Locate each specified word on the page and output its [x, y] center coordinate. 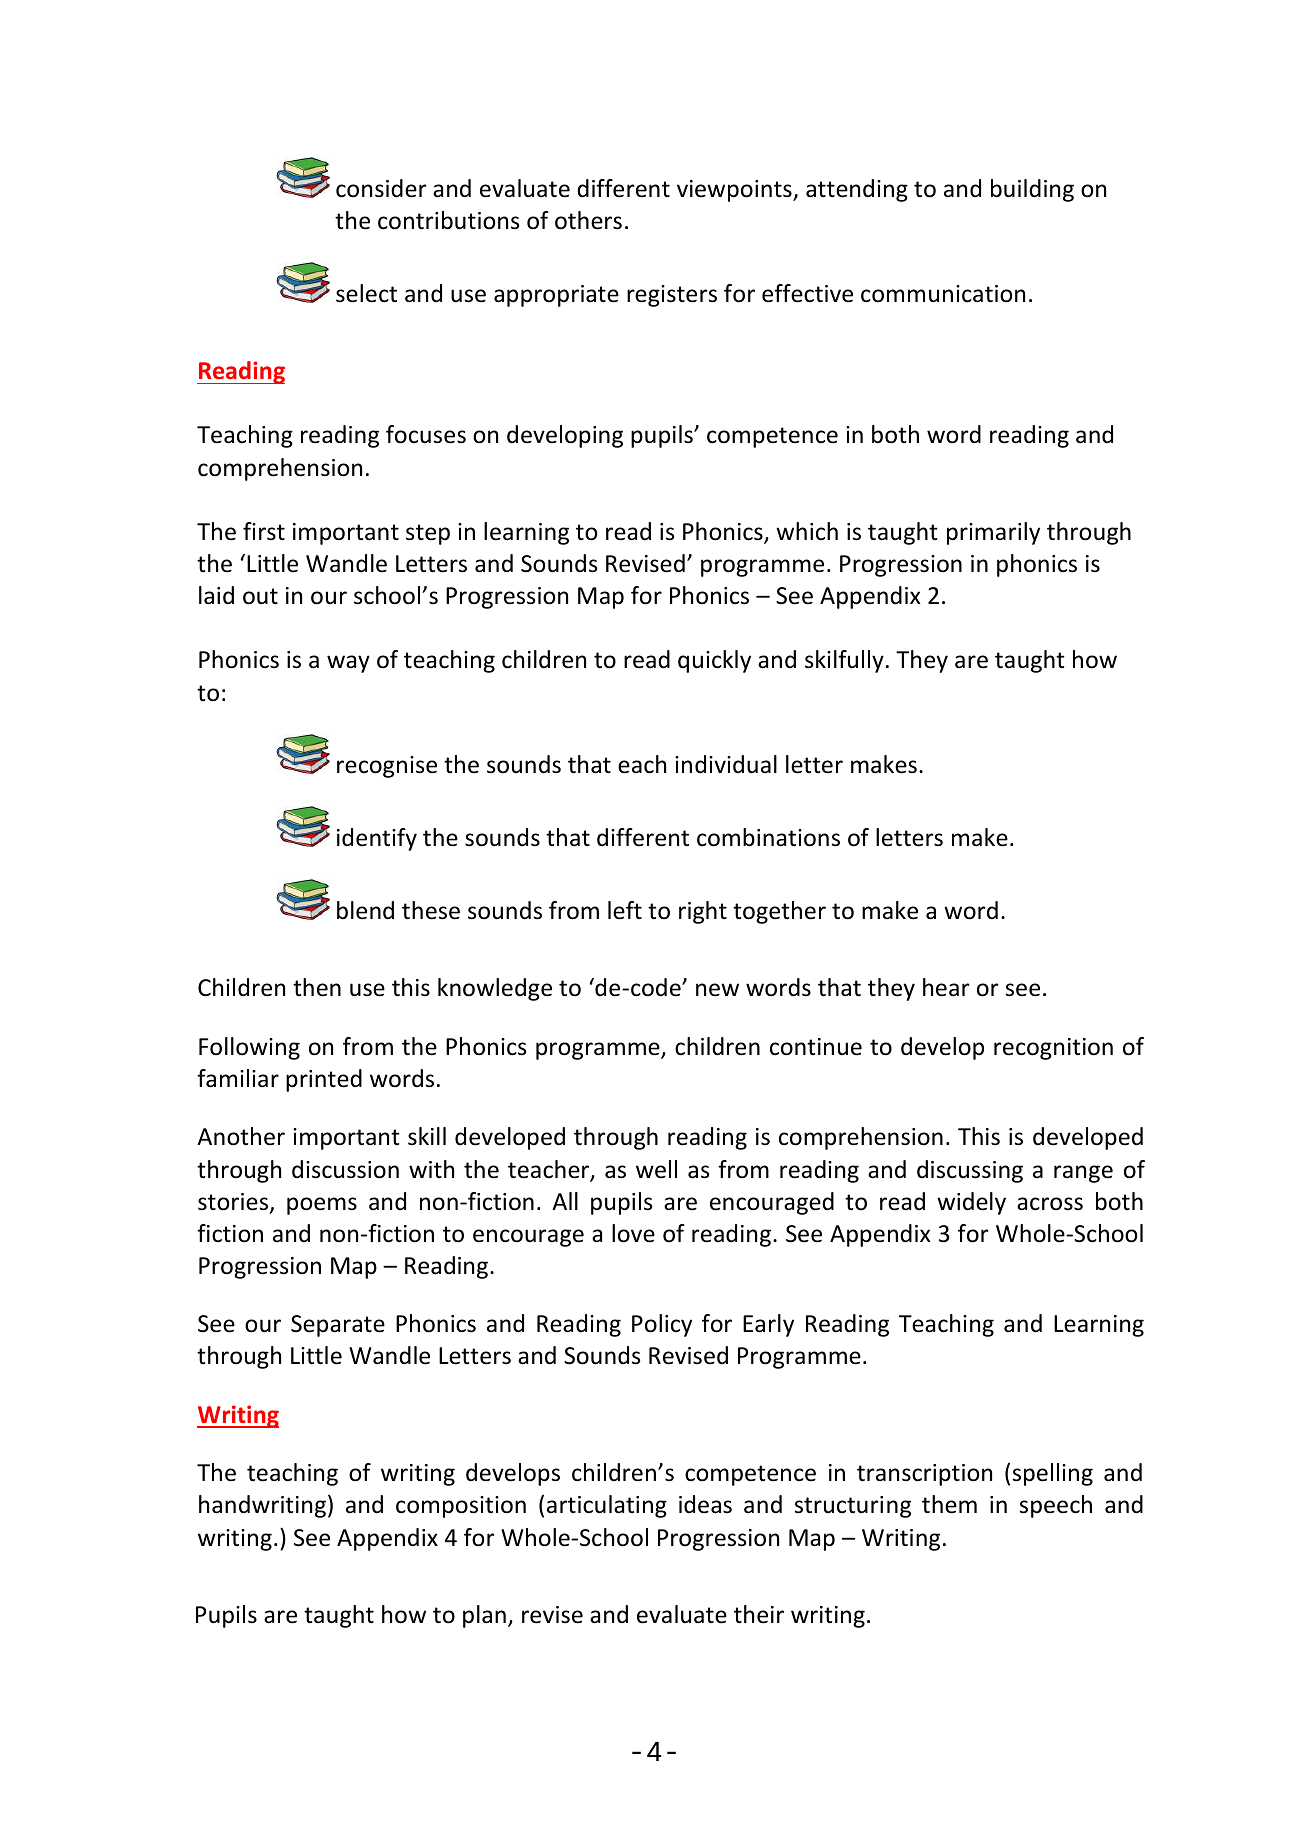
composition [461, 1507]
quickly [714, 661]
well [656, 1169]
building [1032, 190]
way [348, 664]
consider [381, 188]
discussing [970, 1171]
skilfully [844, 661]
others [588, 220]
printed [324, 1080]
